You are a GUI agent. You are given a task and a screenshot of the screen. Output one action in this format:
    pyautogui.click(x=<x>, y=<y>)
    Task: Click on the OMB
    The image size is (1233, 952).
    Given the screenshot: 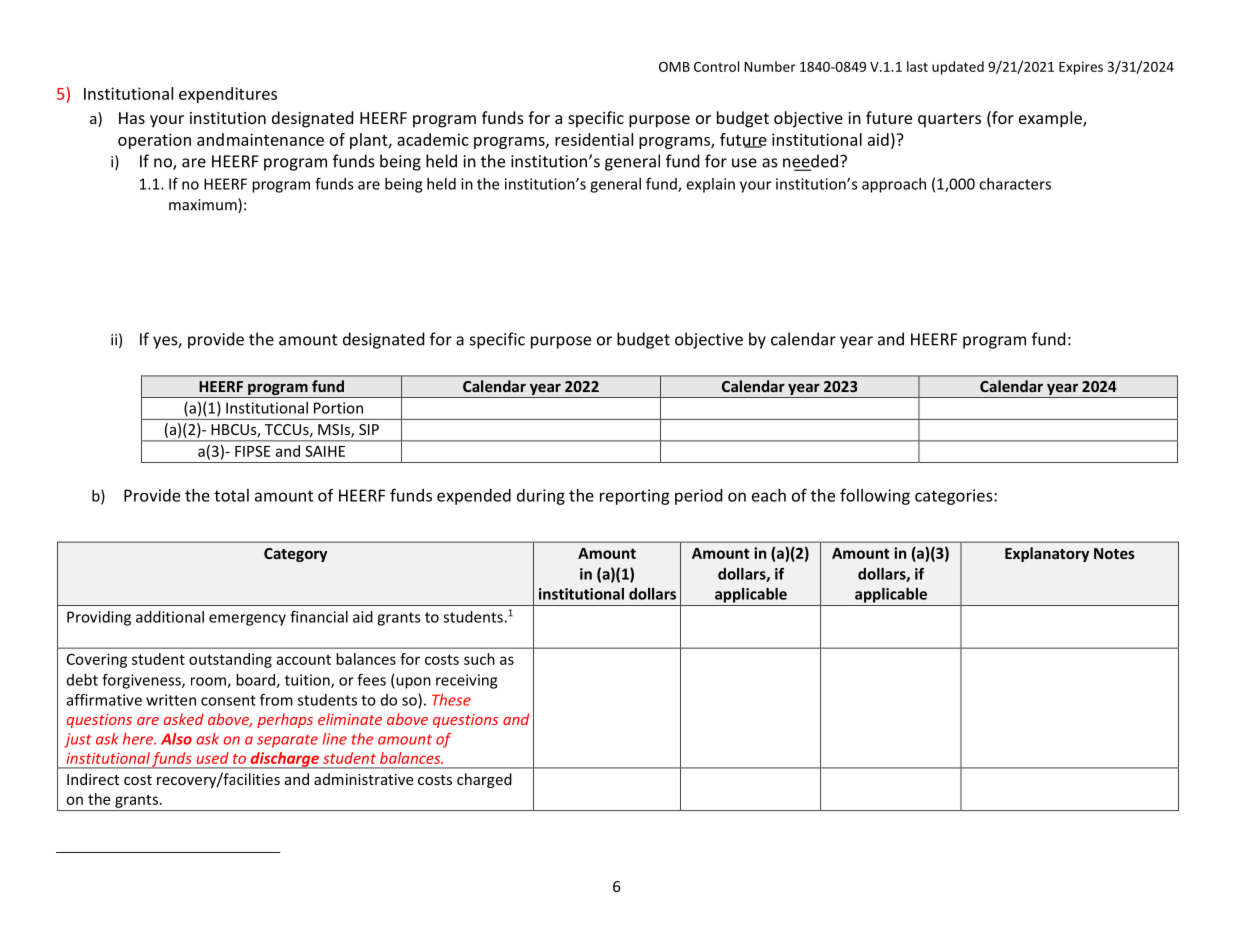 What is the action you would take?
    pyautogui.click(x=674, y=67)
